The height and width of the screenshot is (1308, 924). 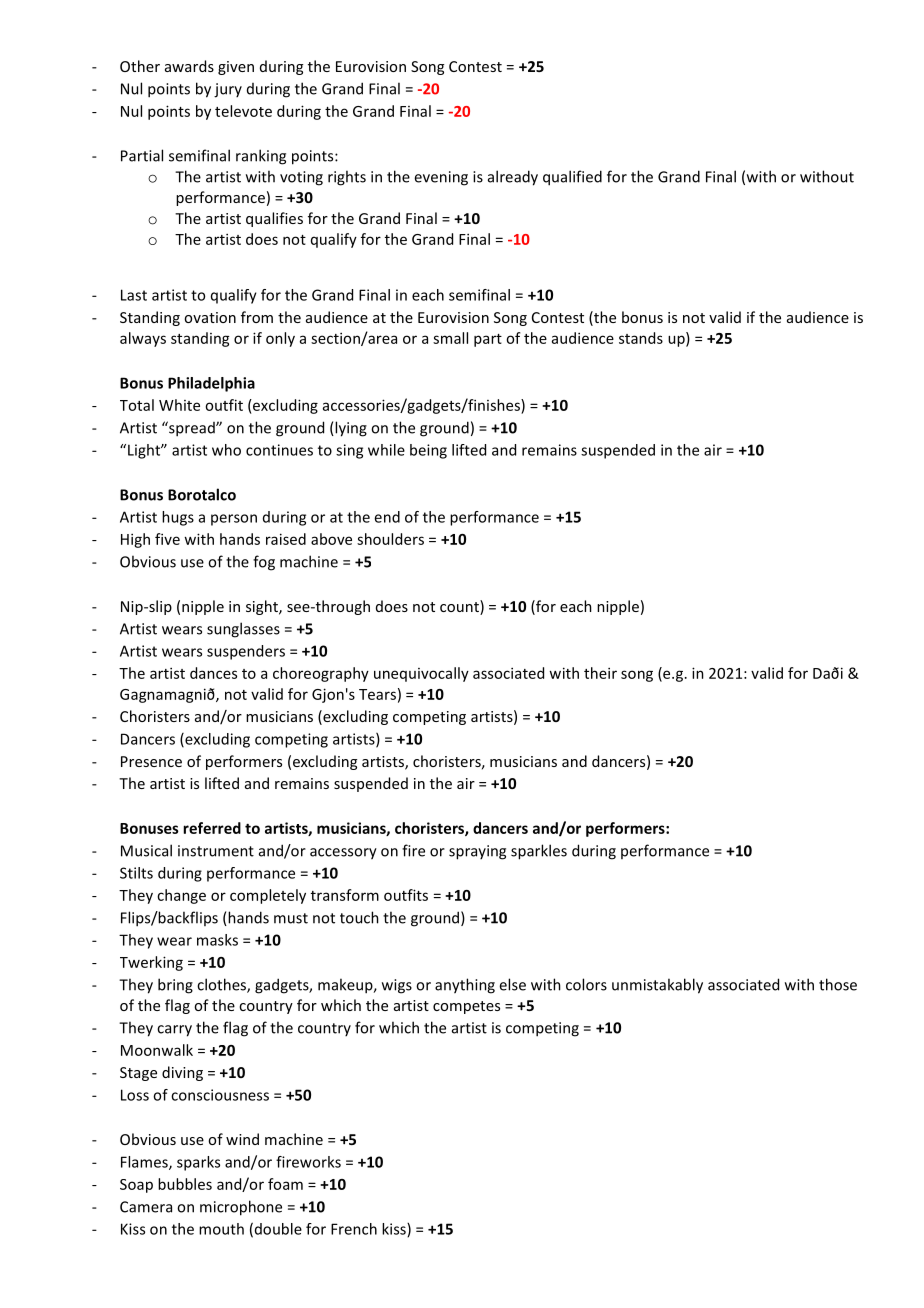 I want to click on those, so click(x=838, y=984).
